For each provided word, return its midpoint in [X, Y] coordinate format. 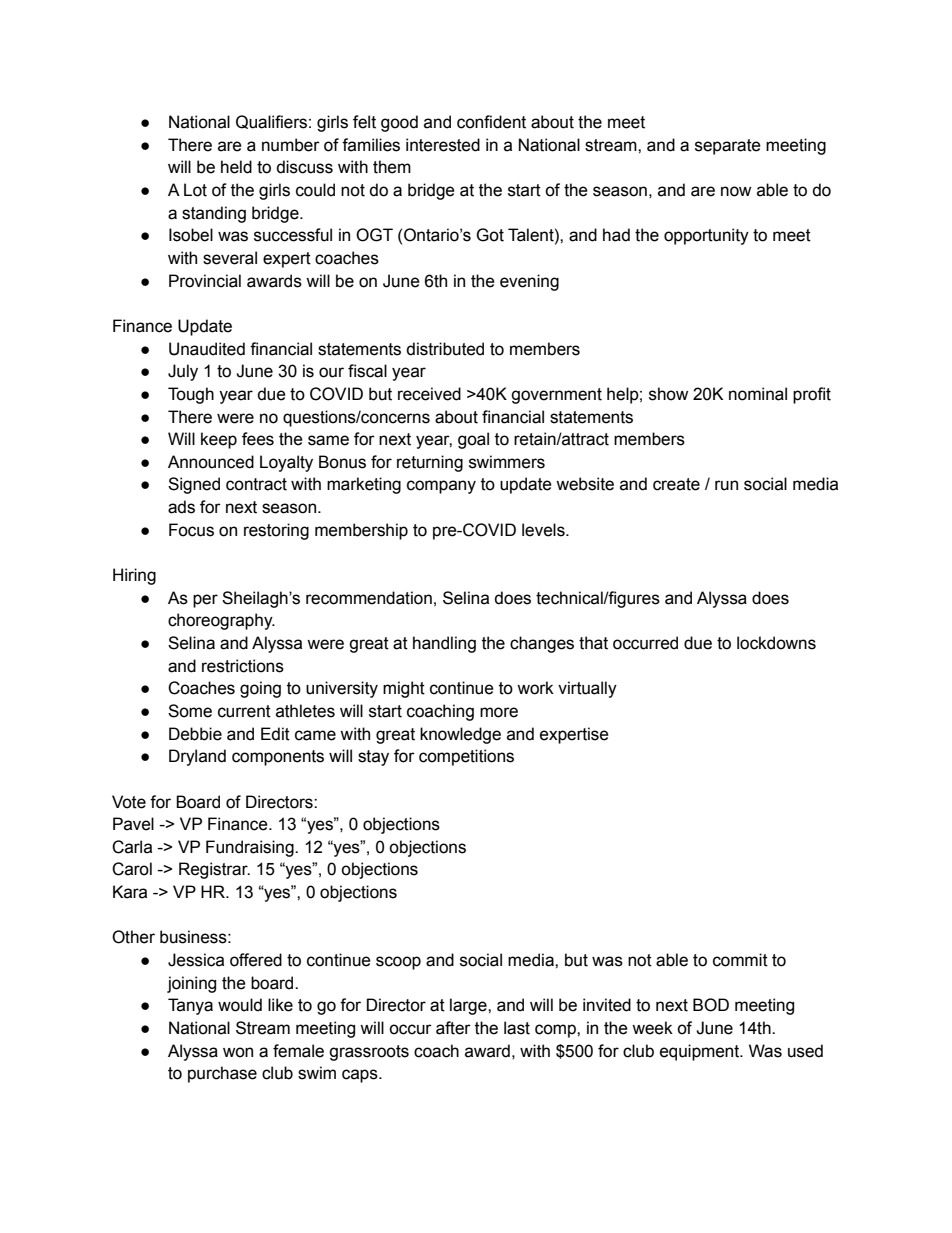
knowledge [460, 735]
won [238, 1052]
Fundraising [251, 848]
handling [444, 644]
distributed [445, 349]
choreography [221, 621]
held [236, 167]
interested [443, 145]
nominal [758, 394]
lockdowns [776, 643]
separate [728, 147]
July [183, 372]
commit [740, 960]
